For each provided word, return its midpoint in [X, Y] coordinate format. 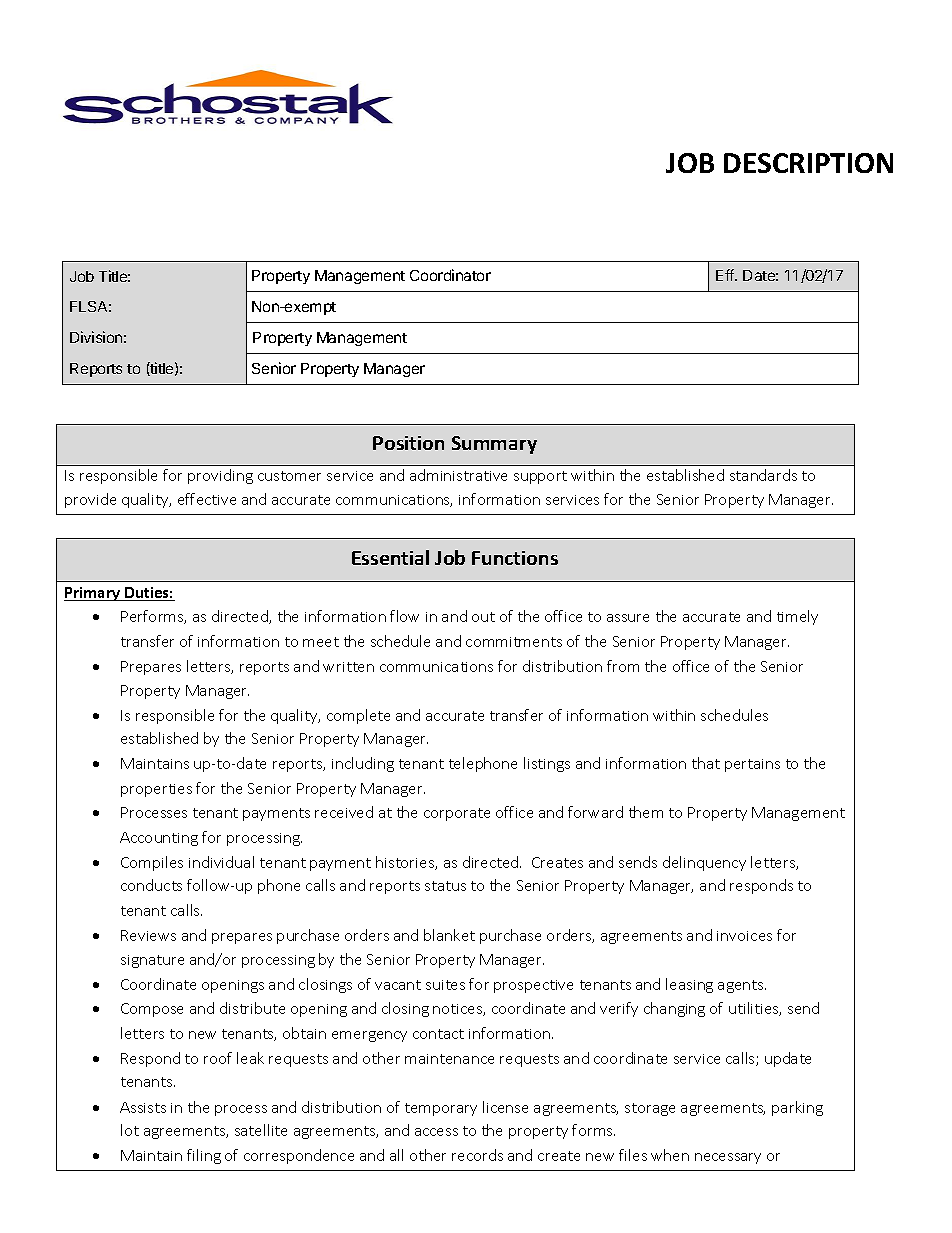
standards [763, 475]
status [445, 886]
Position [408, 443]
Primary [93, 594]
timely [797, 617]
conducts [151, 885]
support [540, 477]
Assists [143, 1107]
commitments [514, 642]
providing [220, 476]
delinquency [704, 863]
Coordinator [450, 275]
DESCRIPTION [808, 163]
